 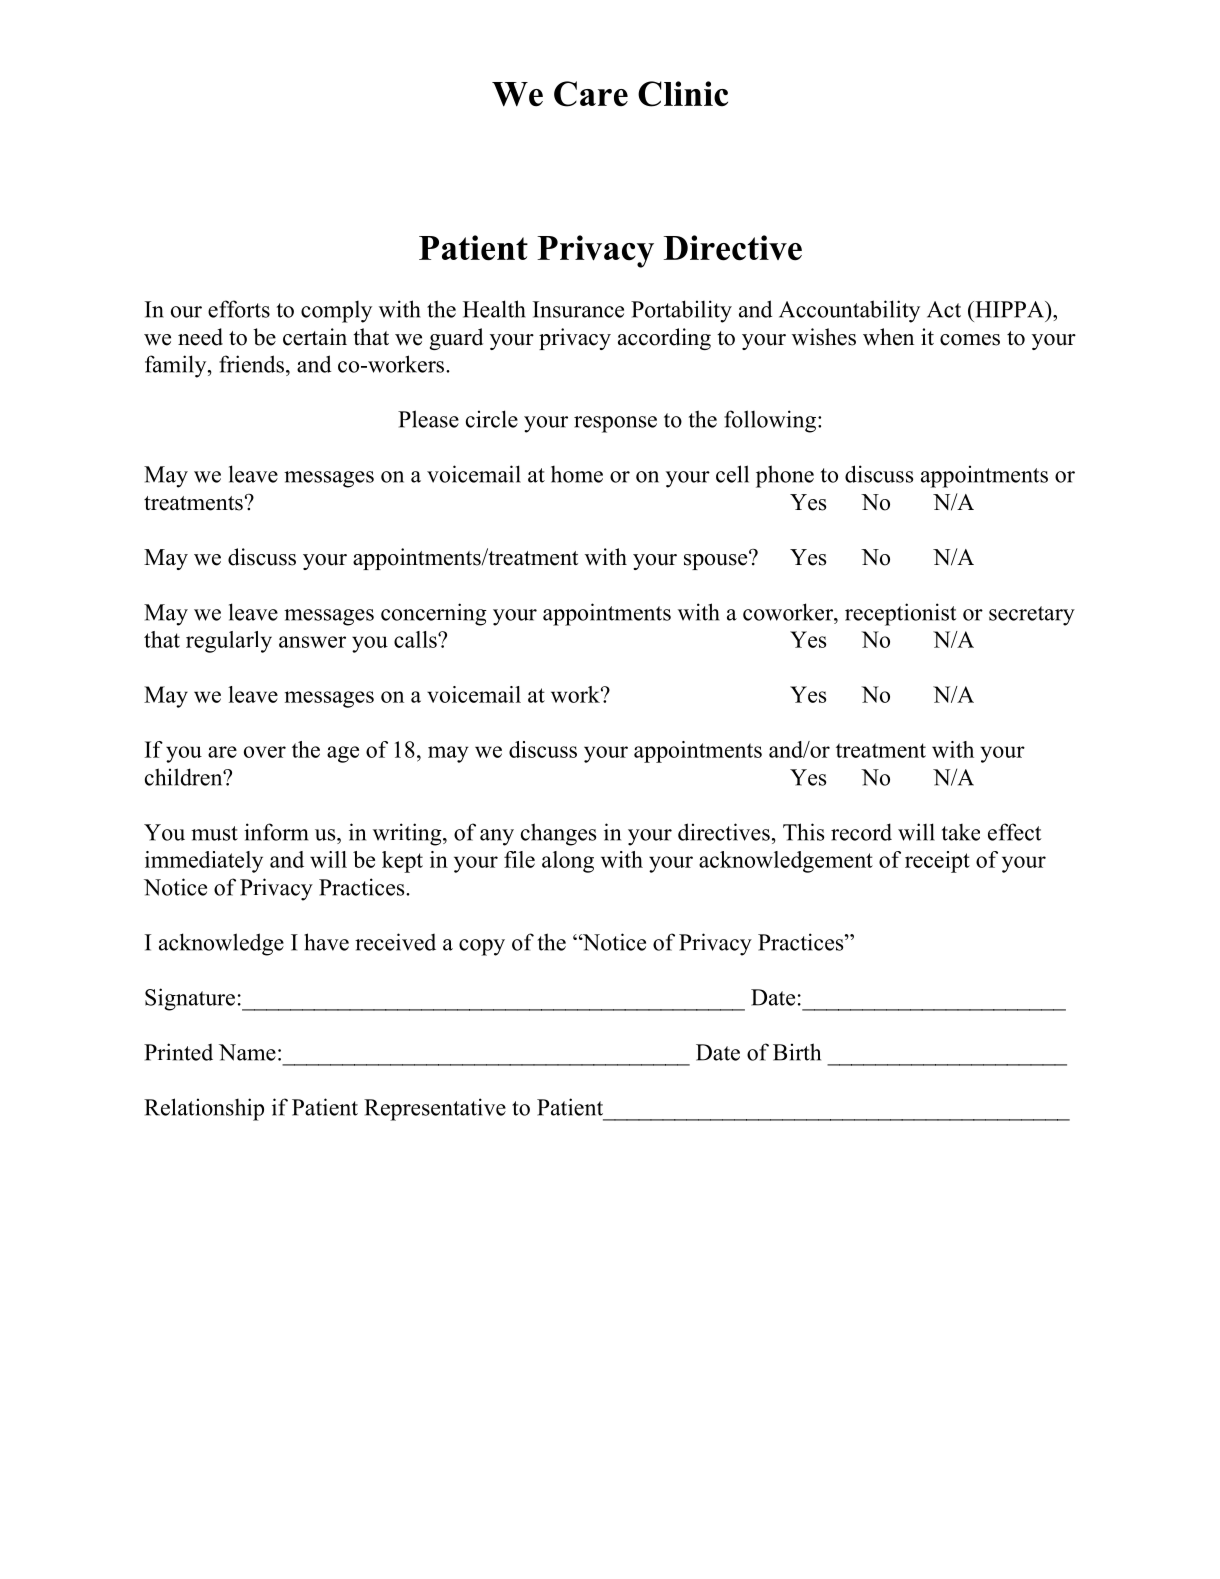 What do you see at coordinates (797, 1052) in the document?
I see `Birth` at bounding box center [797, 1052].
